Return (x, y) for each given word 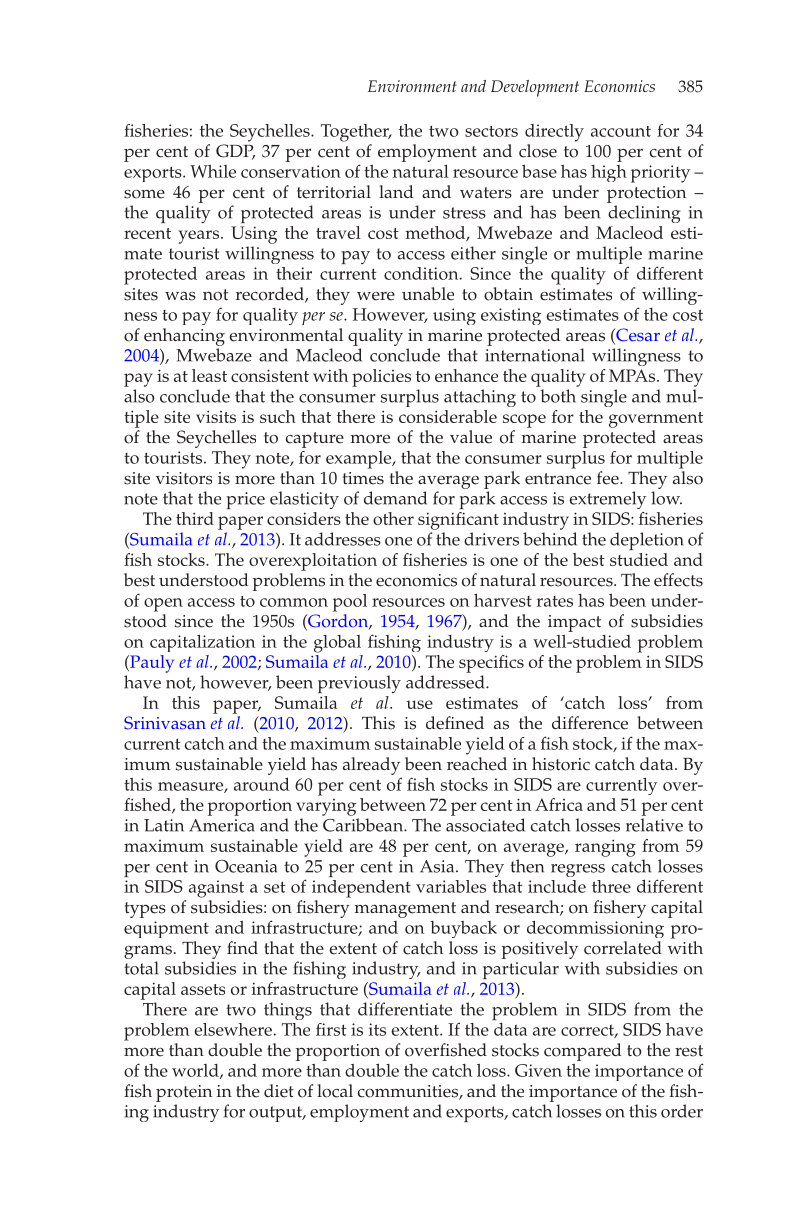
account (621, 131)
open (163, 605)
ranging (605, 848)
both (558, 396)
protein (184, 1093)
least (209, 375)
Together (356, 133)
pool (350, 603)
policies (381, 378)
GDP (235, 152)
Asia (438, 866)
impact (574, 623)
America (222, 825)
